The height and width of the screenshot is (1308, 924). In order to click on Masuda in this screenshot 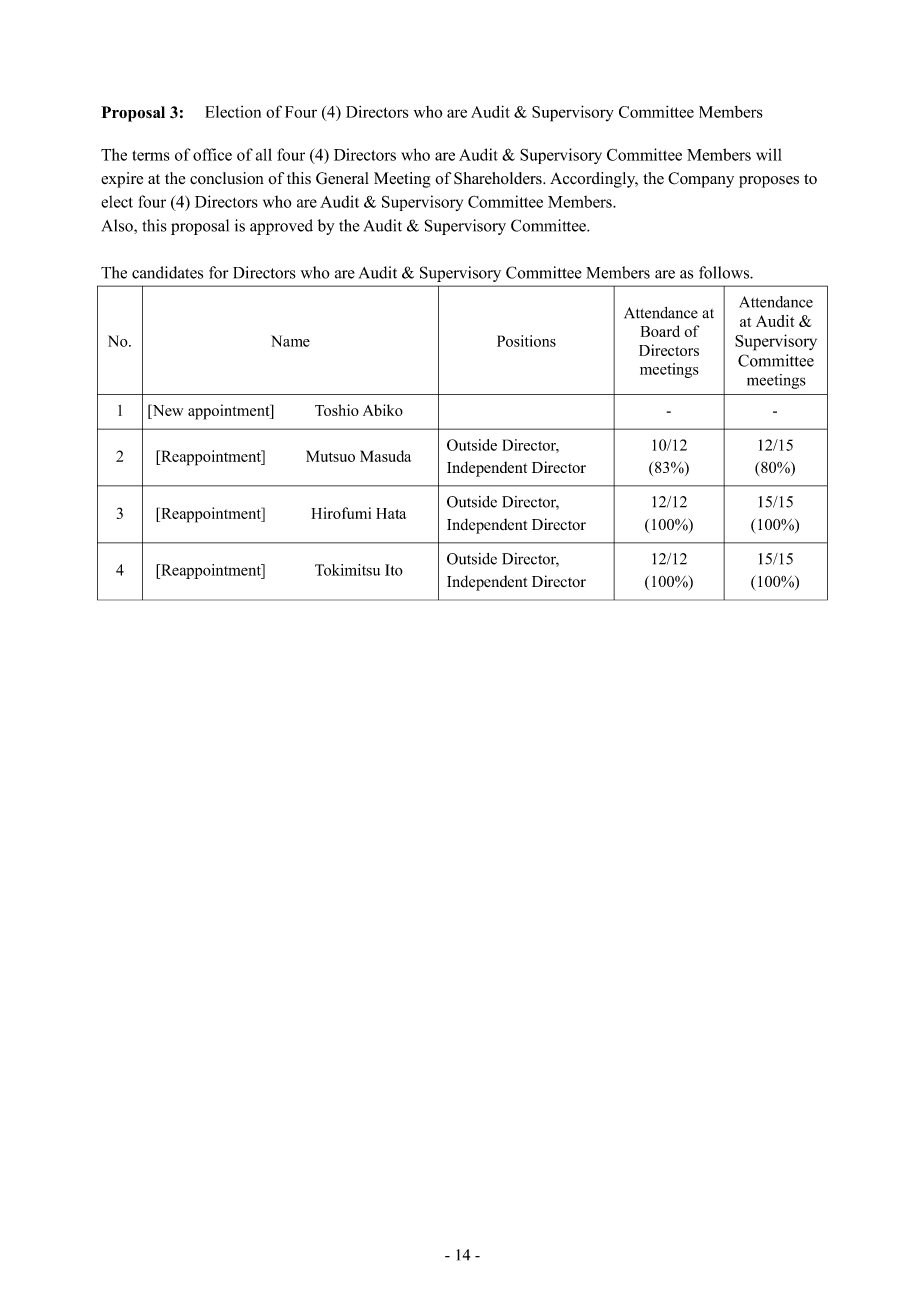, I will do `click(385, 456)`.
